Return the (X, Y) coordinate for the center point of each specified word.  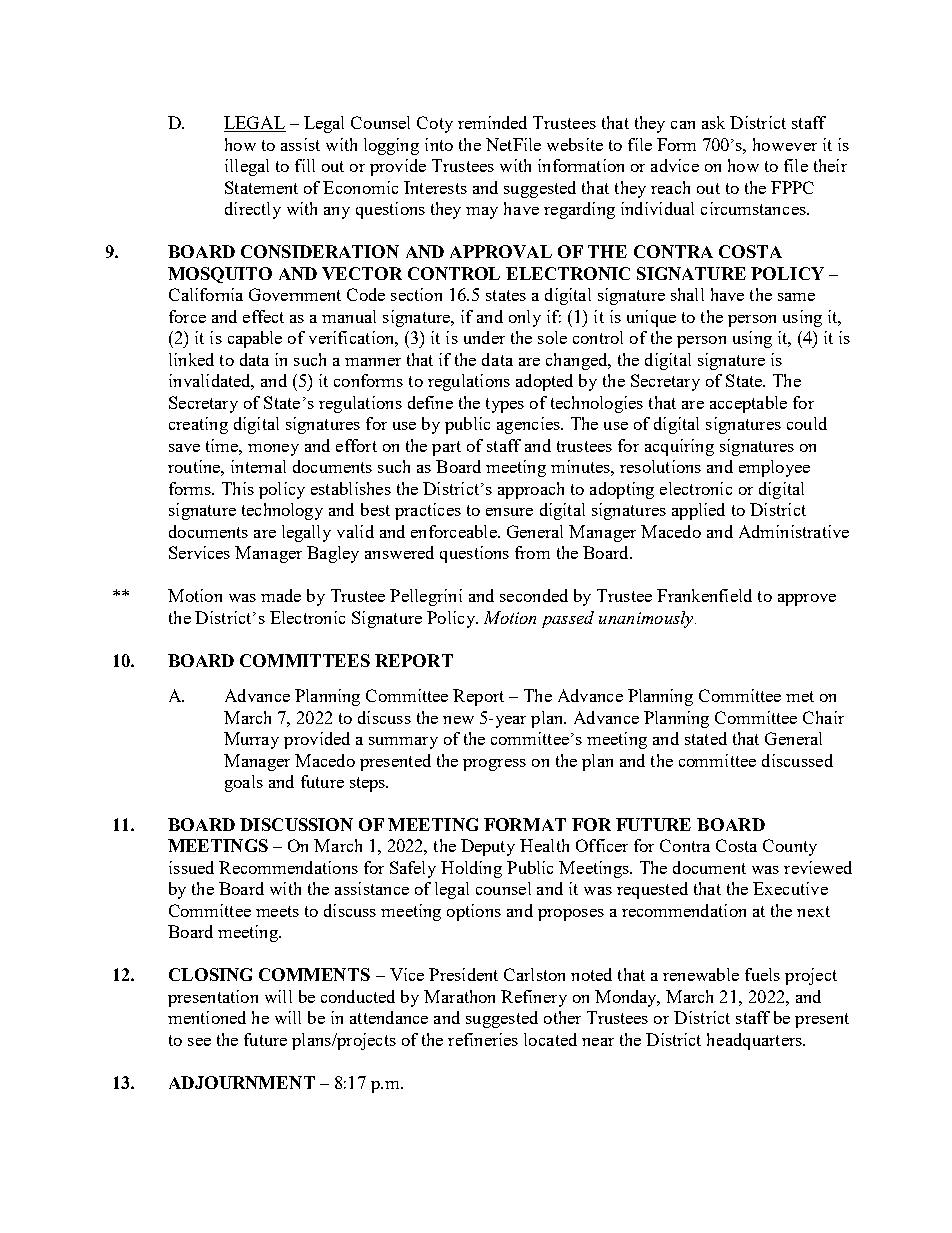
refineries (483, 1039)
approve (807, 600)
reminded (492, 122)
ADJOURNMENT (242, 1082)
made (281, 595)
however (785, 144)
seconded (534, 595)
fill (305, 165)
